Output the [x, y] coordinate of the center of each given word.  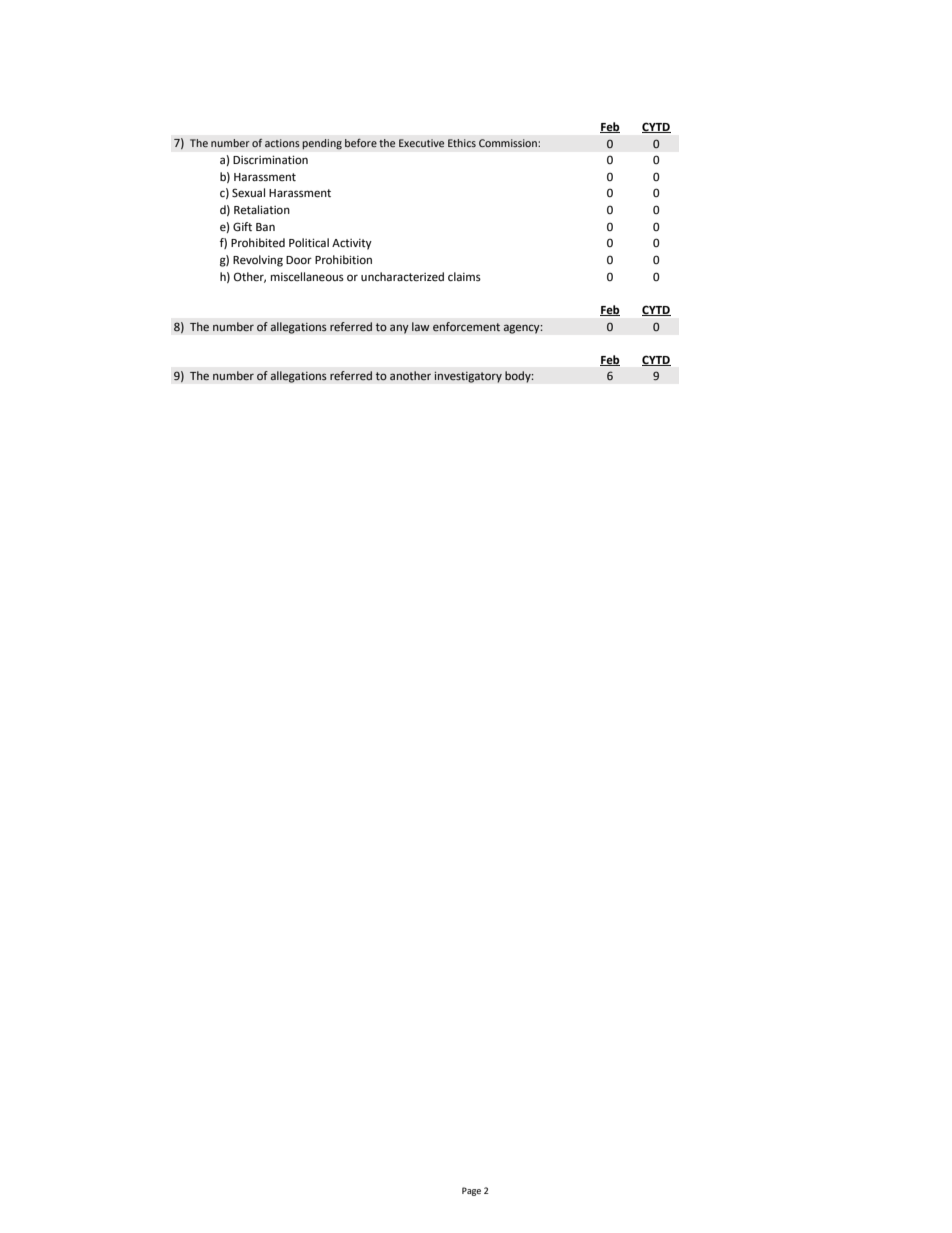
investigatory [468, 377]
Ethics [462, 143]
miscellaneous [307, 277]
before [361, 143]
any [399, 329]
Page [471, 1191]
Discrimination [270, 160]
